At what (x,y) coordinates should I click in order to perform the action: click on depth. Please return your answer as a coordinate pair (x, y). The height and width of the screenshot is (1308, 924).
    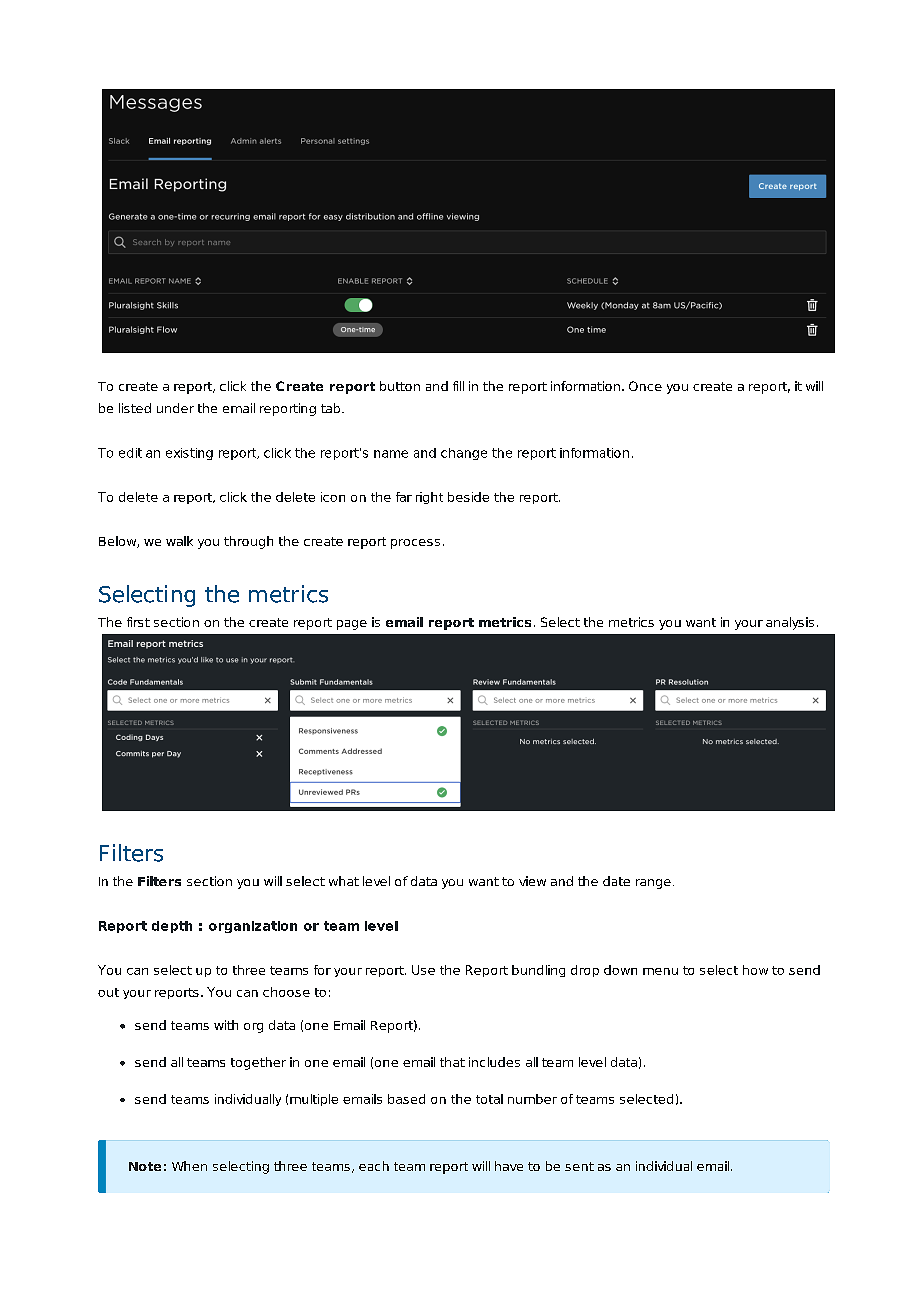
    Looking at the image, I should click on (172, 927).
